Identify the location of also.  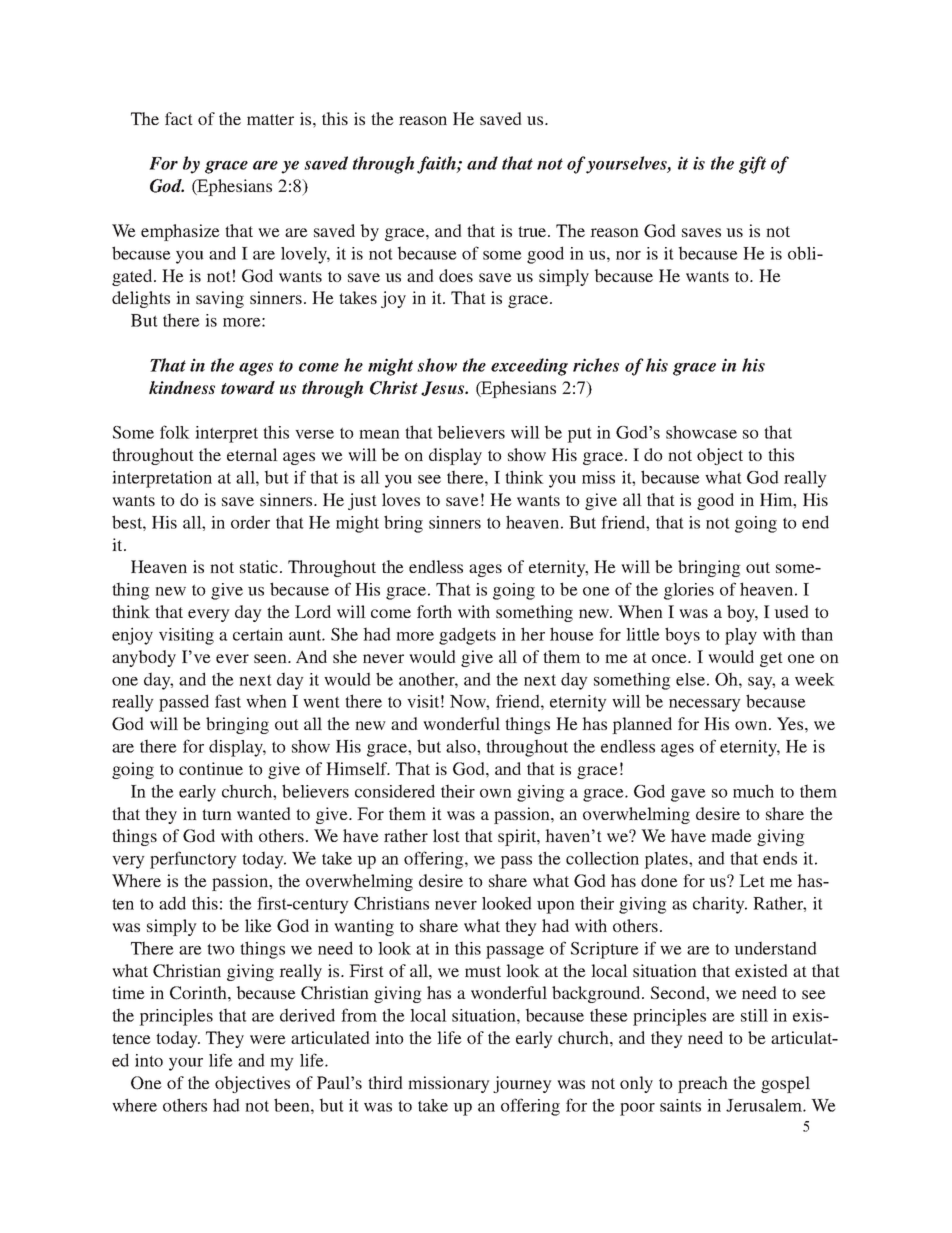
(462, 746).
